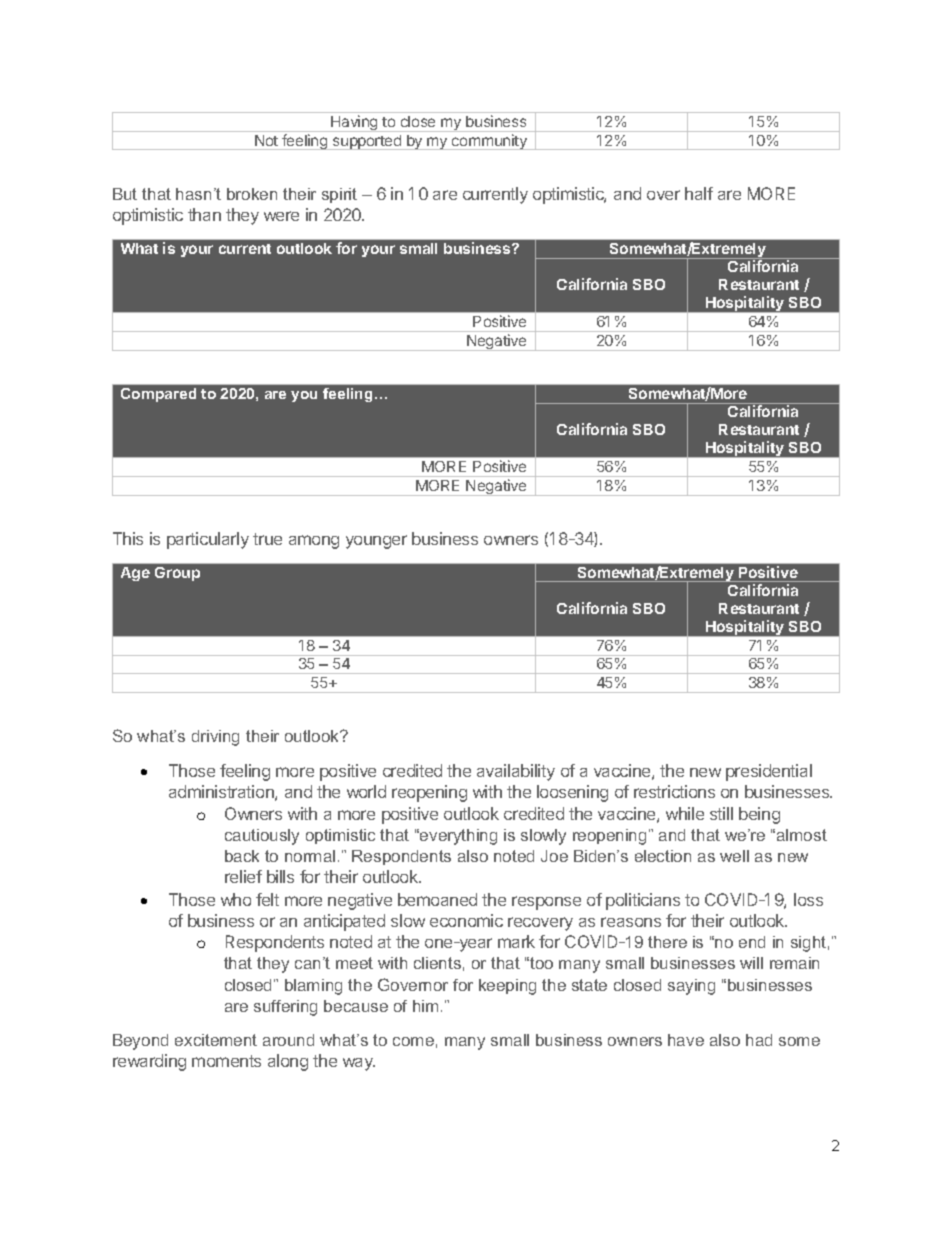 This screenshot has height=1233, width=952. I want to click on come, so click(413, 1041).
